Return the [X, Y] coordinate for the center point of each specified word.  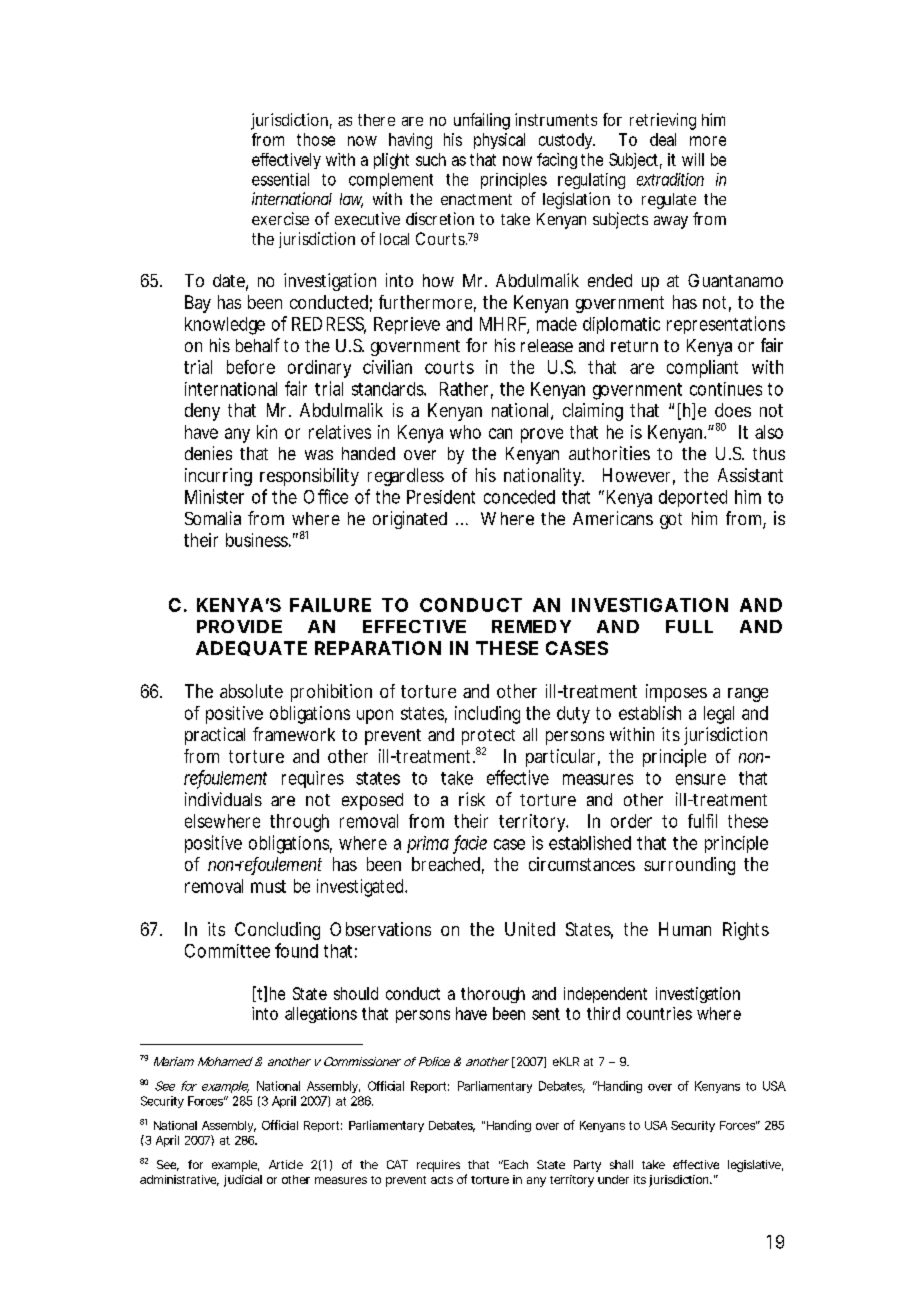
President [441, 497]
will [693, 159]
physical [499, 141]
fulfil [702, 821]
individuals [223, 799]
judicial [243, 1181]
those [316, 139]
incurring [218, 477]
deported [693, 498]
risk [472, 799]
